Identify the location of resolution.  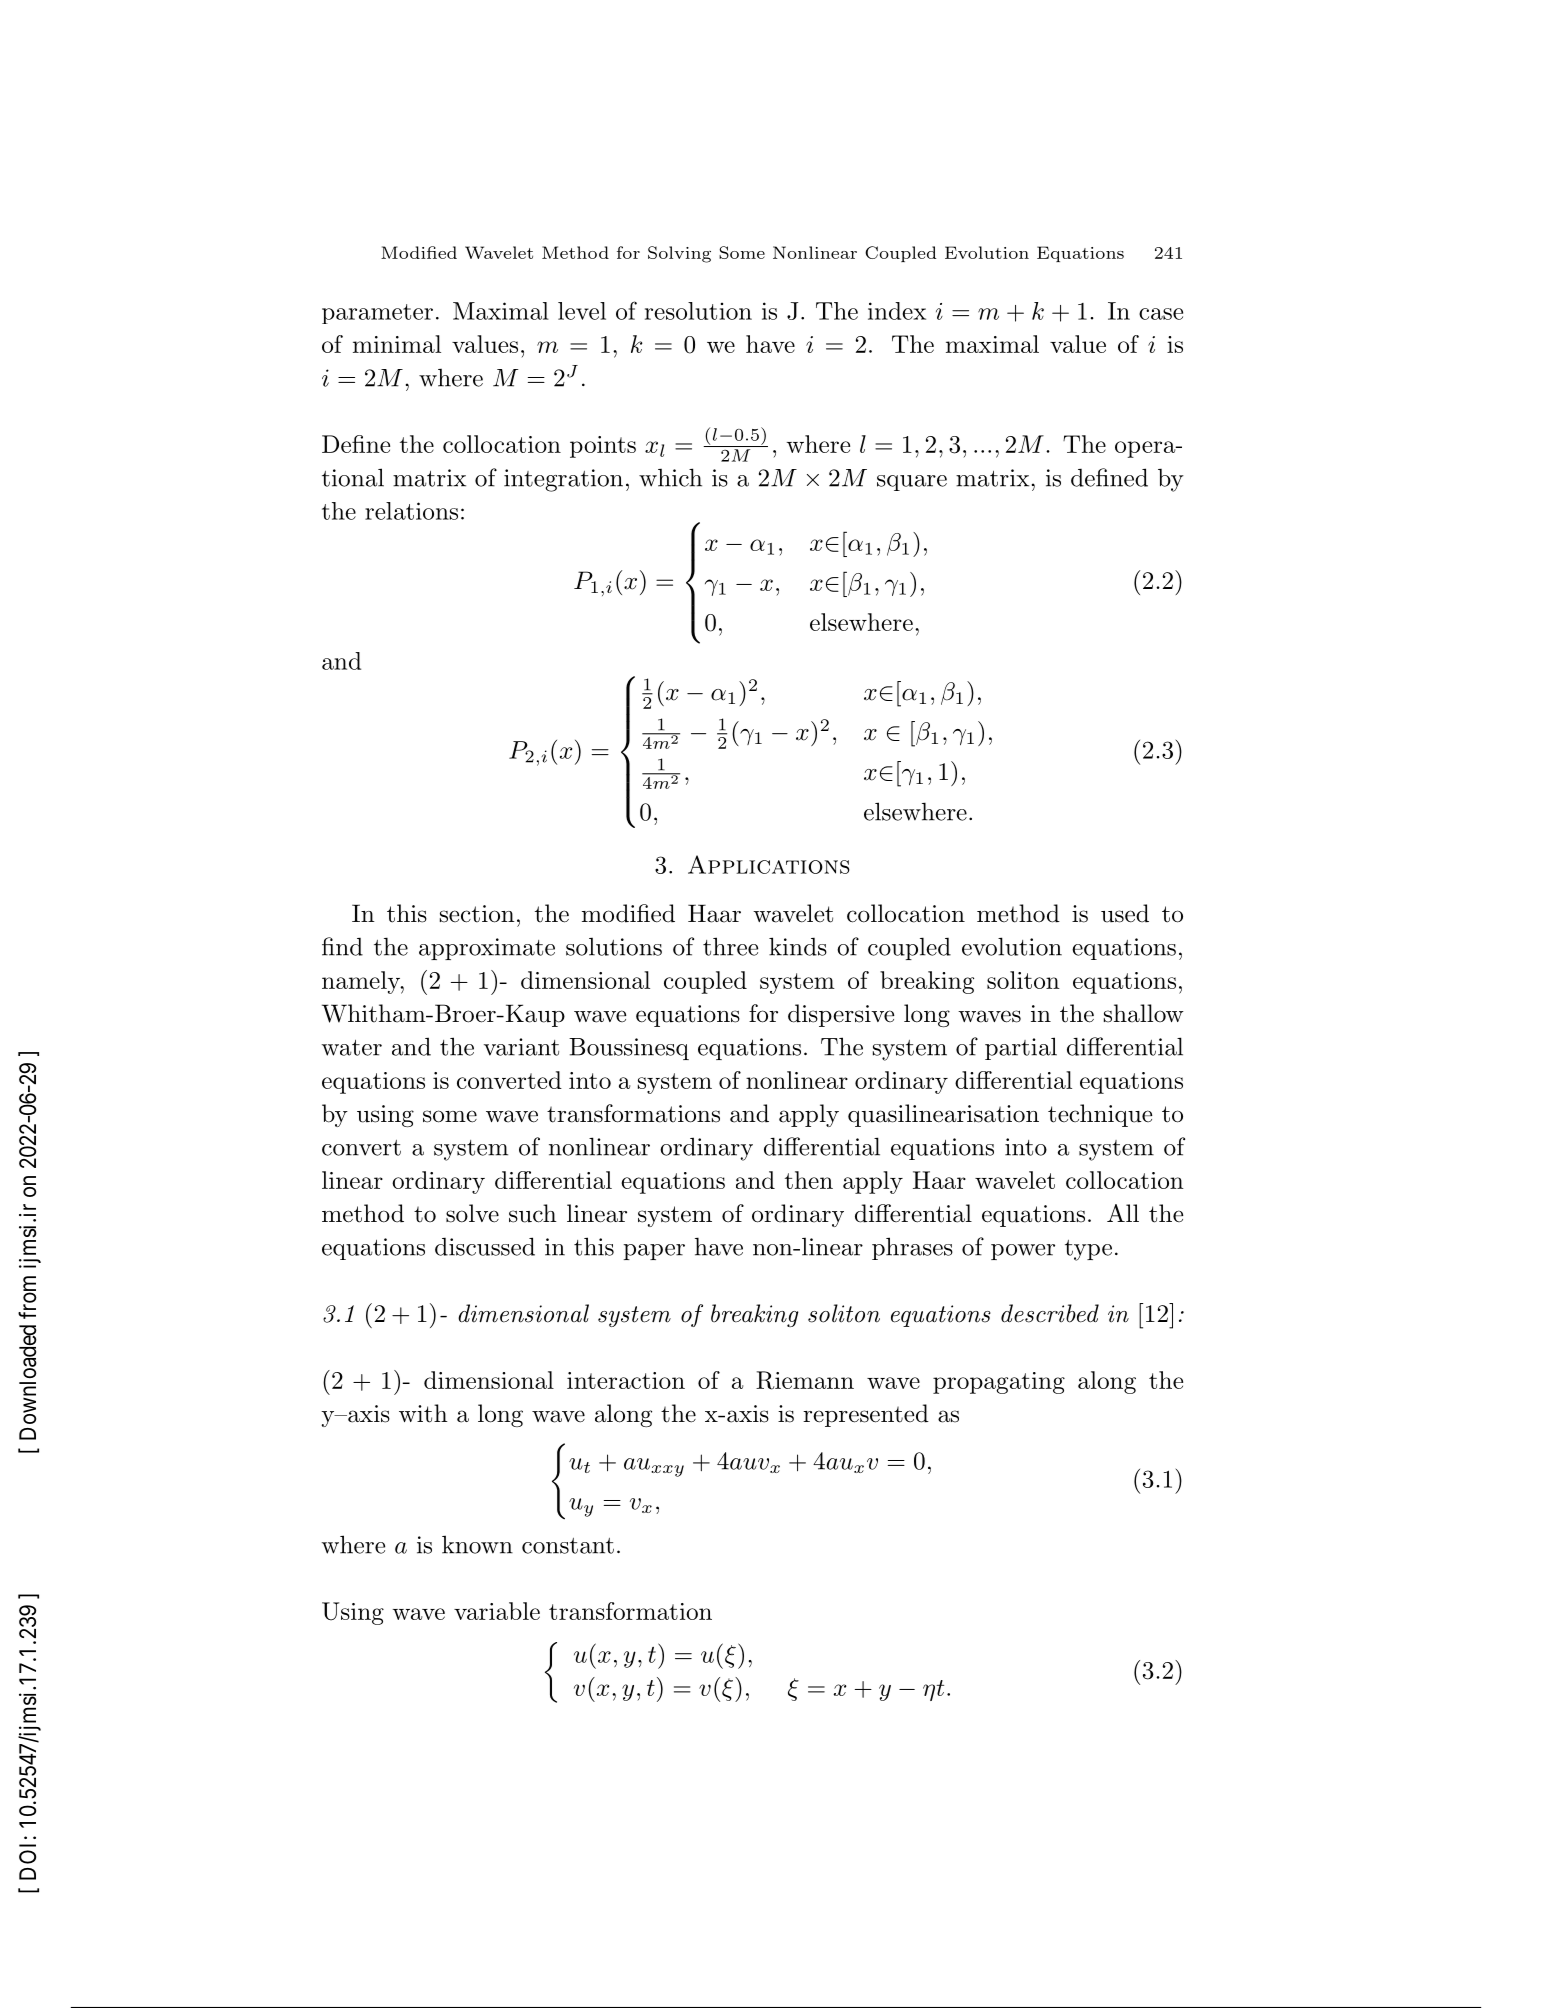
(698, 311).
